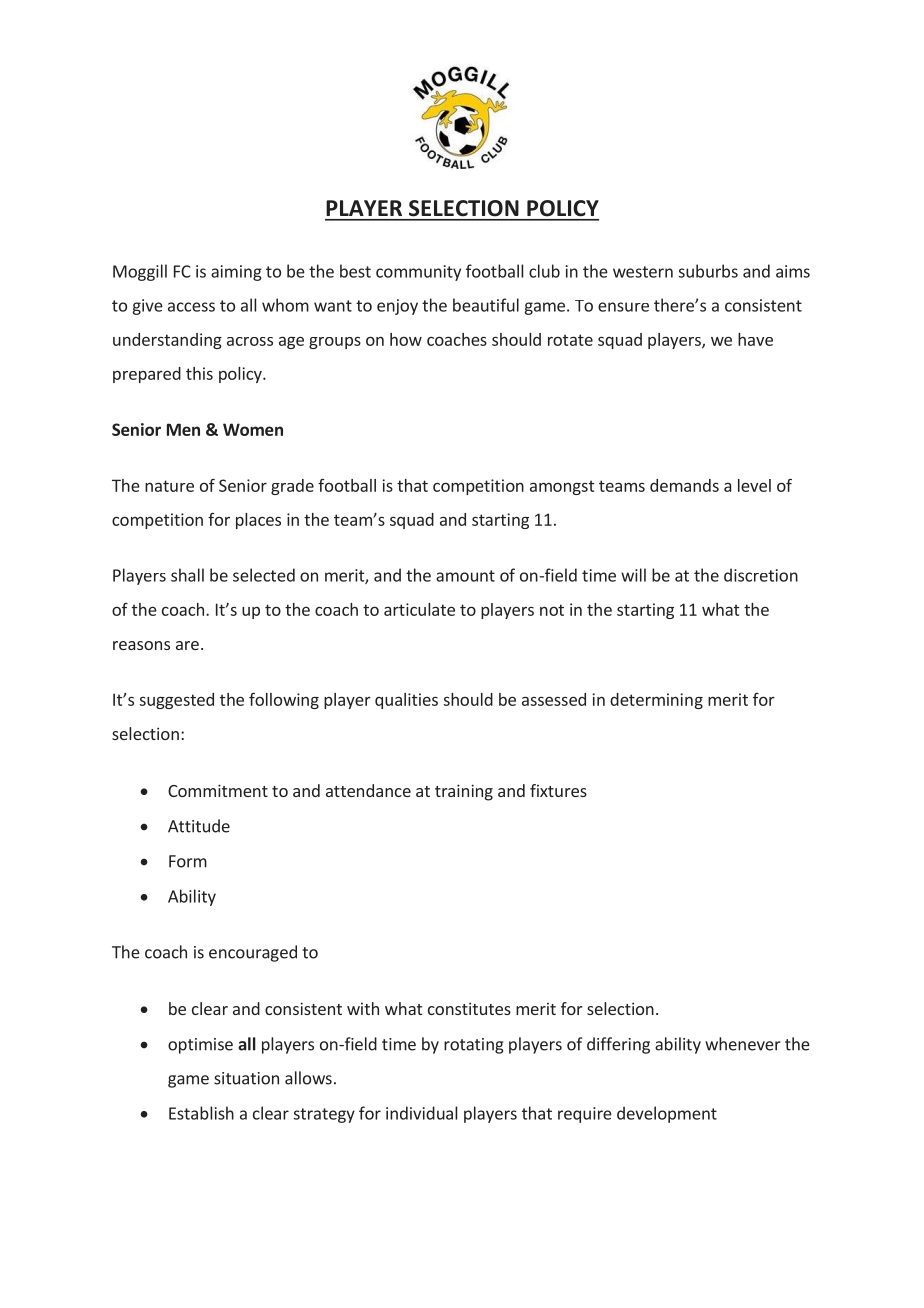 The width and height of the page is (924, 1308). I want to click on amongst, so click(562, 487).
